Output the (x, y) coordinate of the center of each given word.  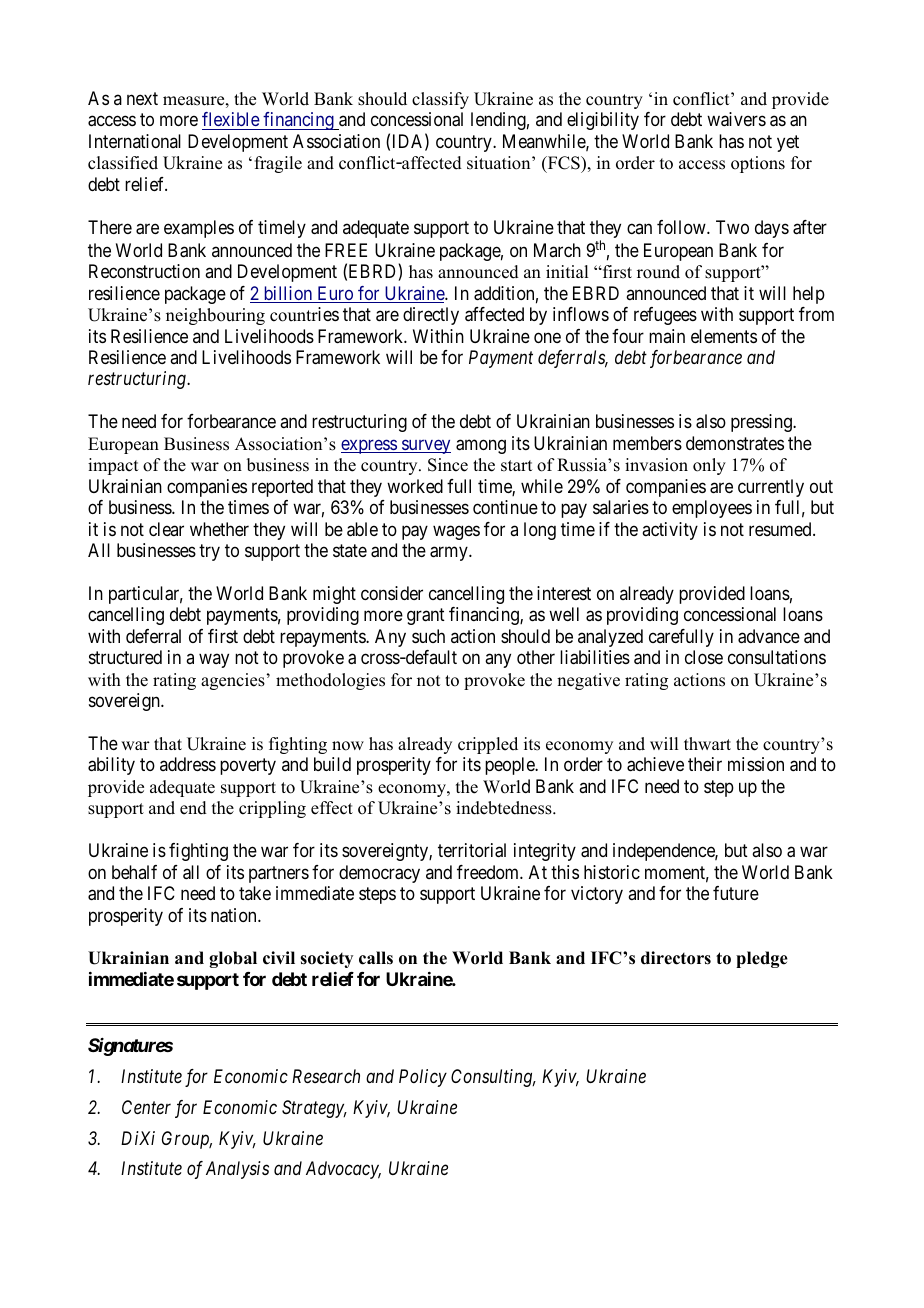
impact (113, 466)
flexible (231, 119)
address (188, 764)
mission (756, 764)
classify (440, 100)
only (709, 466)
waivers (736, 119)
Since (448, 465)
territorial (472, 850)
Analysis (237, 1170)
